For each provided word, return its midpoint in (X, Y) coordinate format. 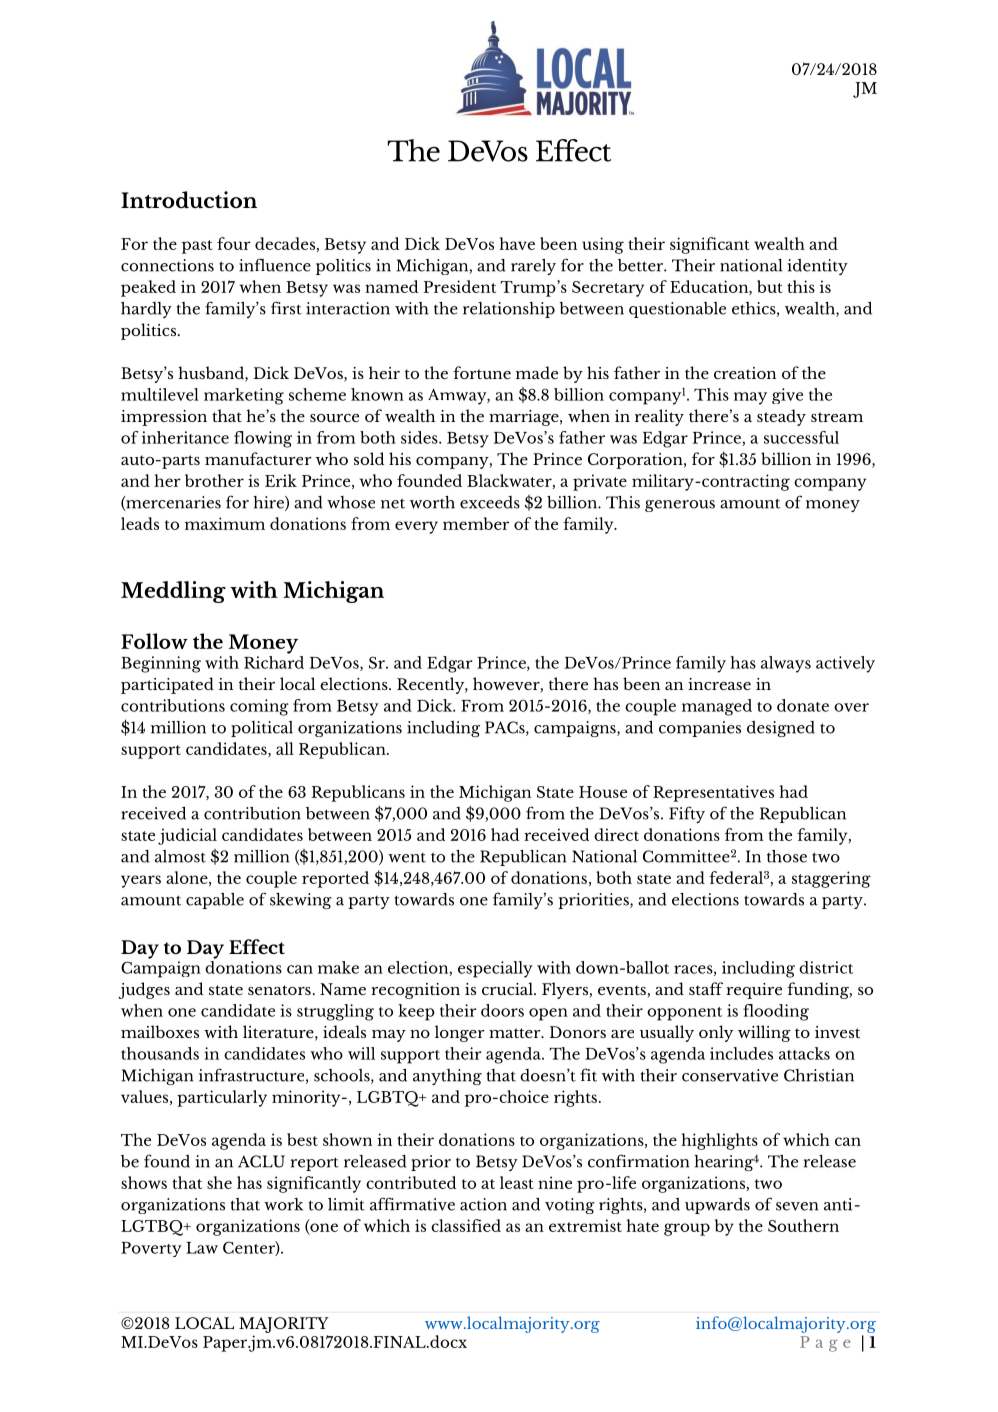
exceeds (490, 502)
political (262, 729)
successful (801, 437)
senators (279, 990)
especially (495, 969)
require (754, 991)
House (603, 792)
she (219, 1182)
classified (466, 1225)
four (234, 243)
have (517, 243)
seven (797, 1206)
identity (817, 267)
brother (214, 480)
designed (781, 729)
